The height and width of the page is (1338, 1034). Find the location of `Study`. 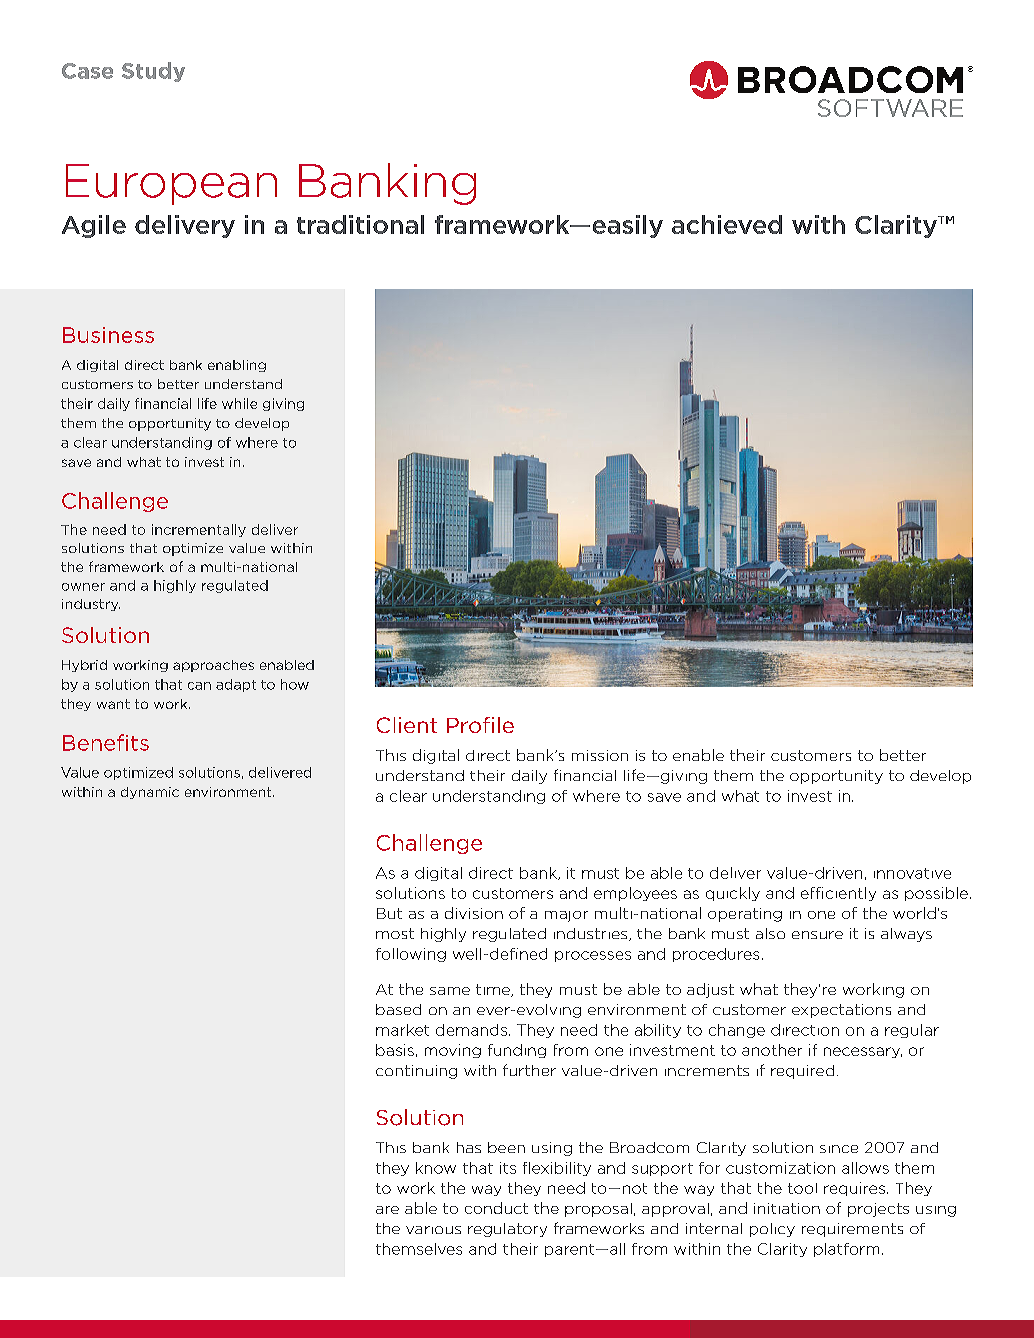

Study is located at coordinates (153, 72).
